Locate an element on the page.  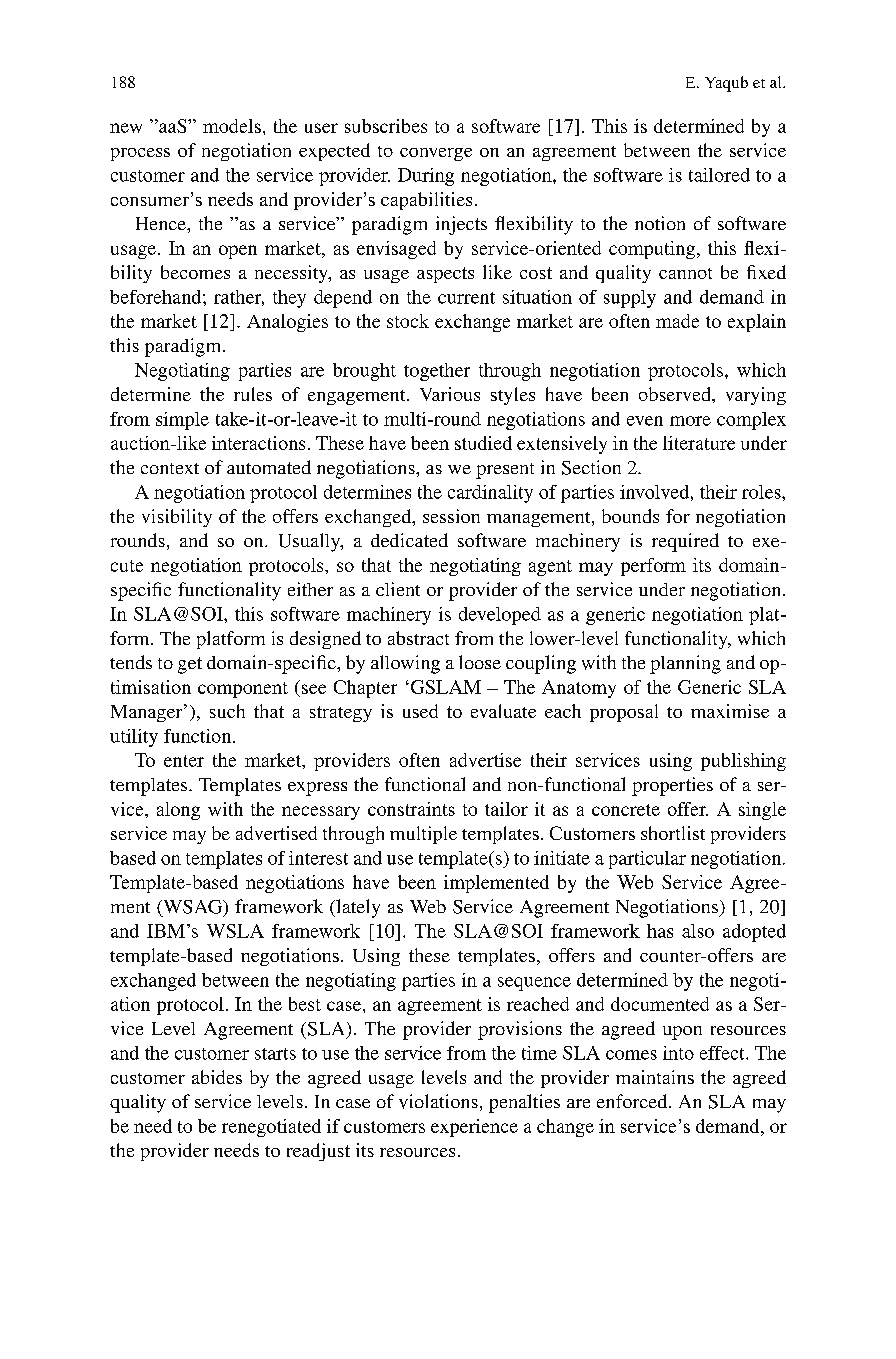
planning is located at coordinates (685, 664).
